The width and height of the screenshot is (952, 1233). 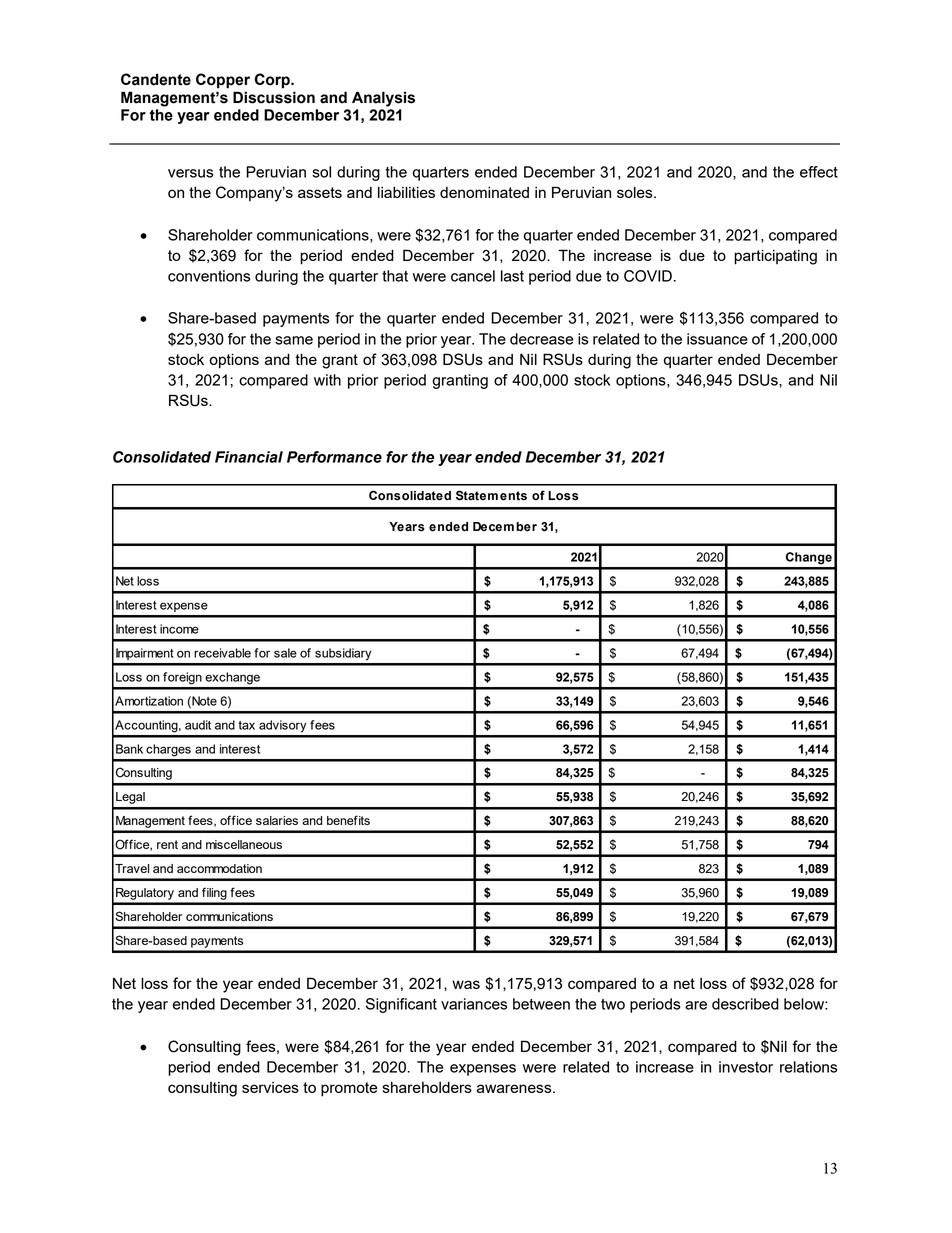 What do you see at coordinates (270, 1087) in the screenshot?
I see `services` at bounding box center [270, 1087].
